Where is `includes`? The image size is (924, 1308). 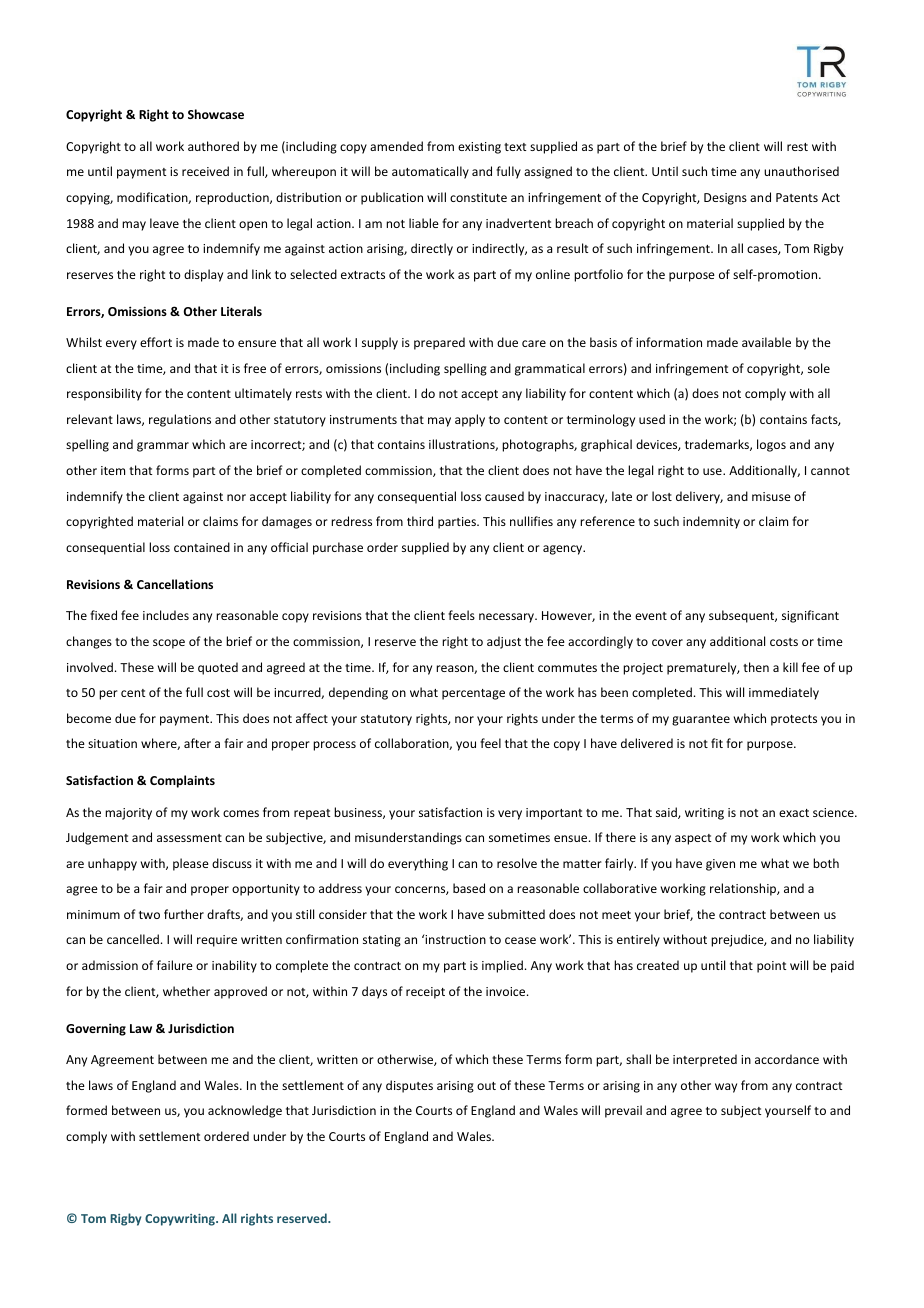 includes is located at coordinates (166, 615).
